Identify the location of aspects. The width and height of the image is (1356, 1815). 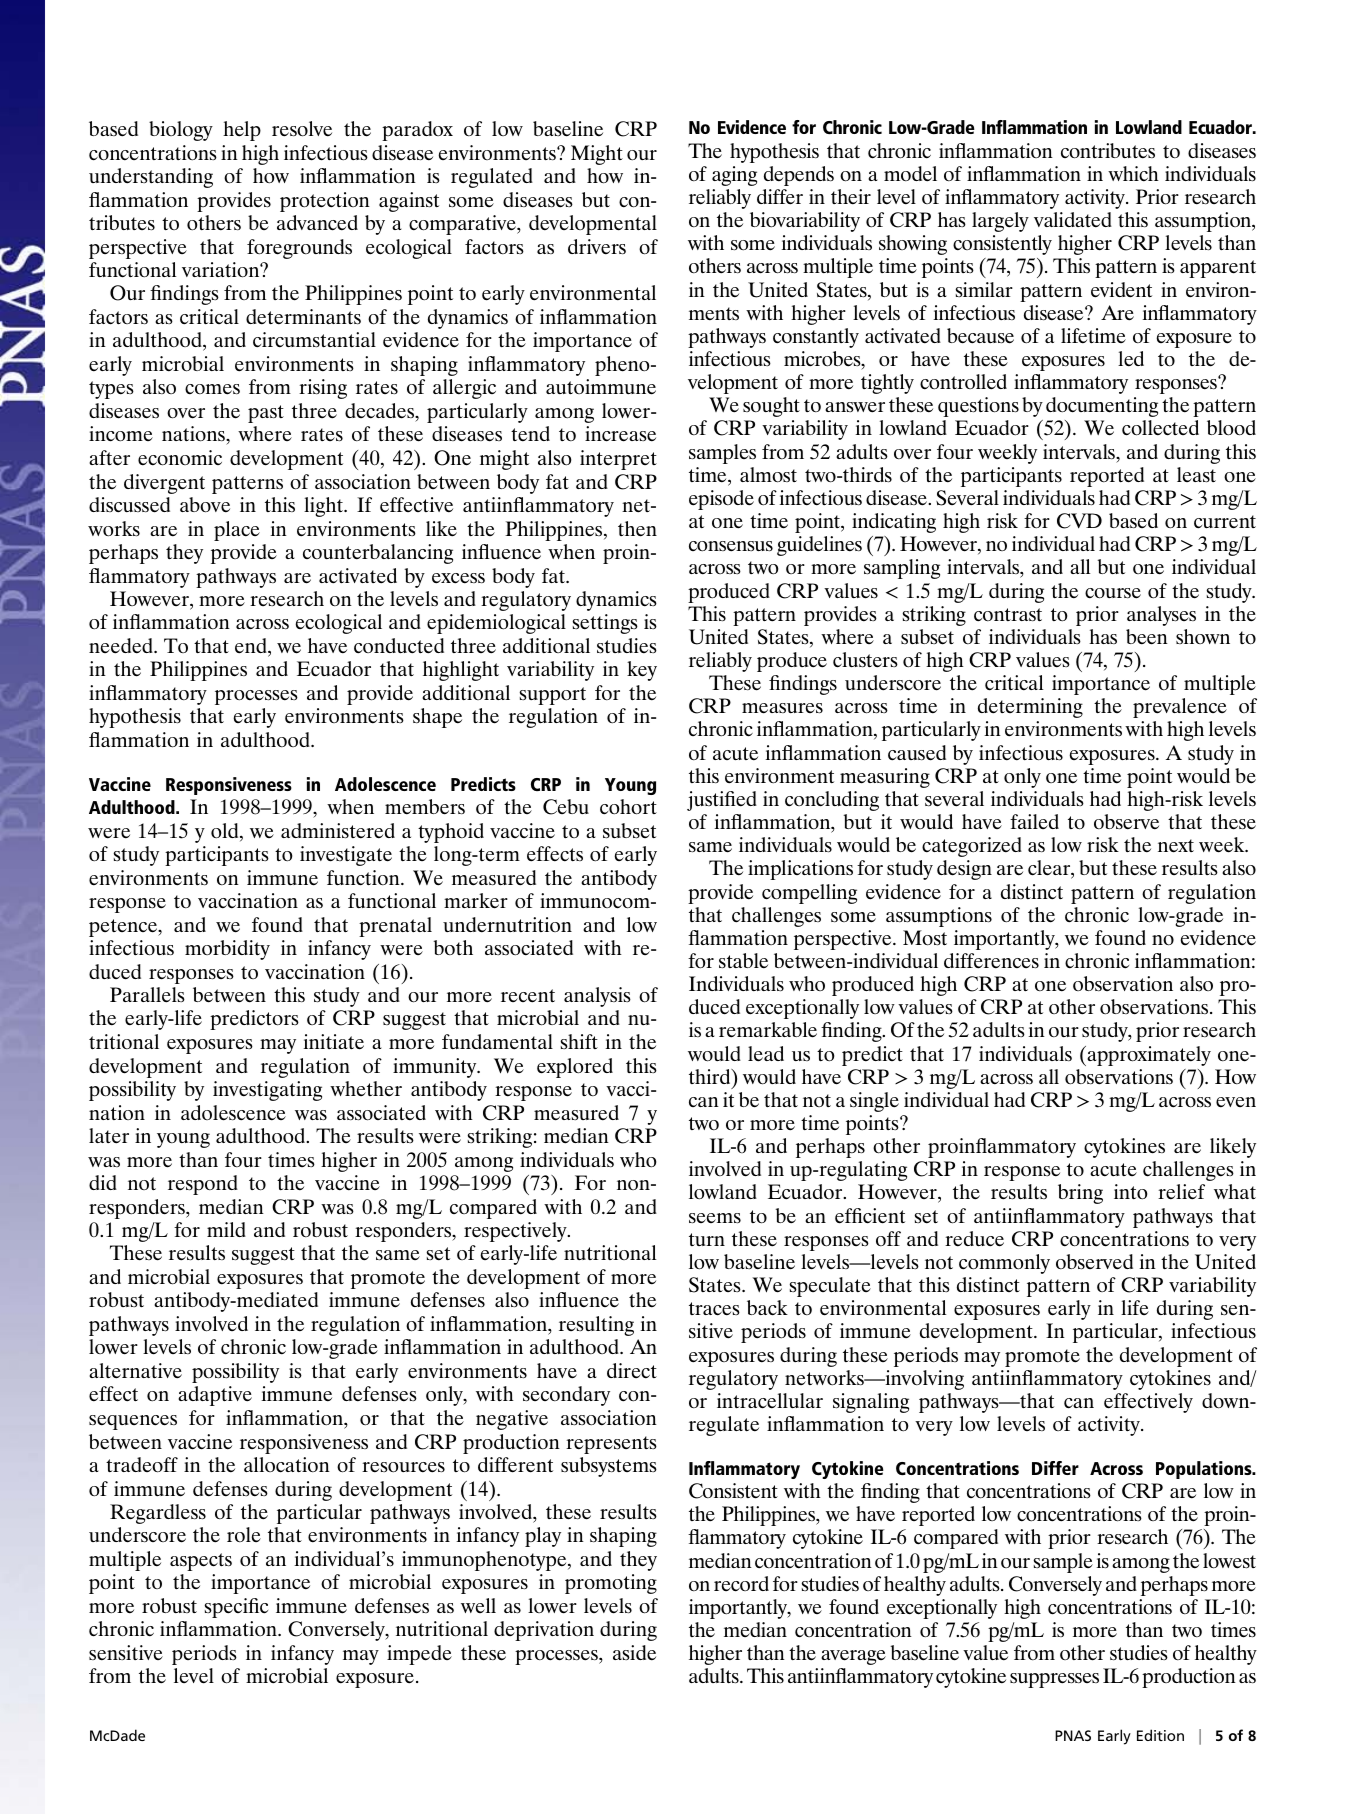
(201, 1562).
